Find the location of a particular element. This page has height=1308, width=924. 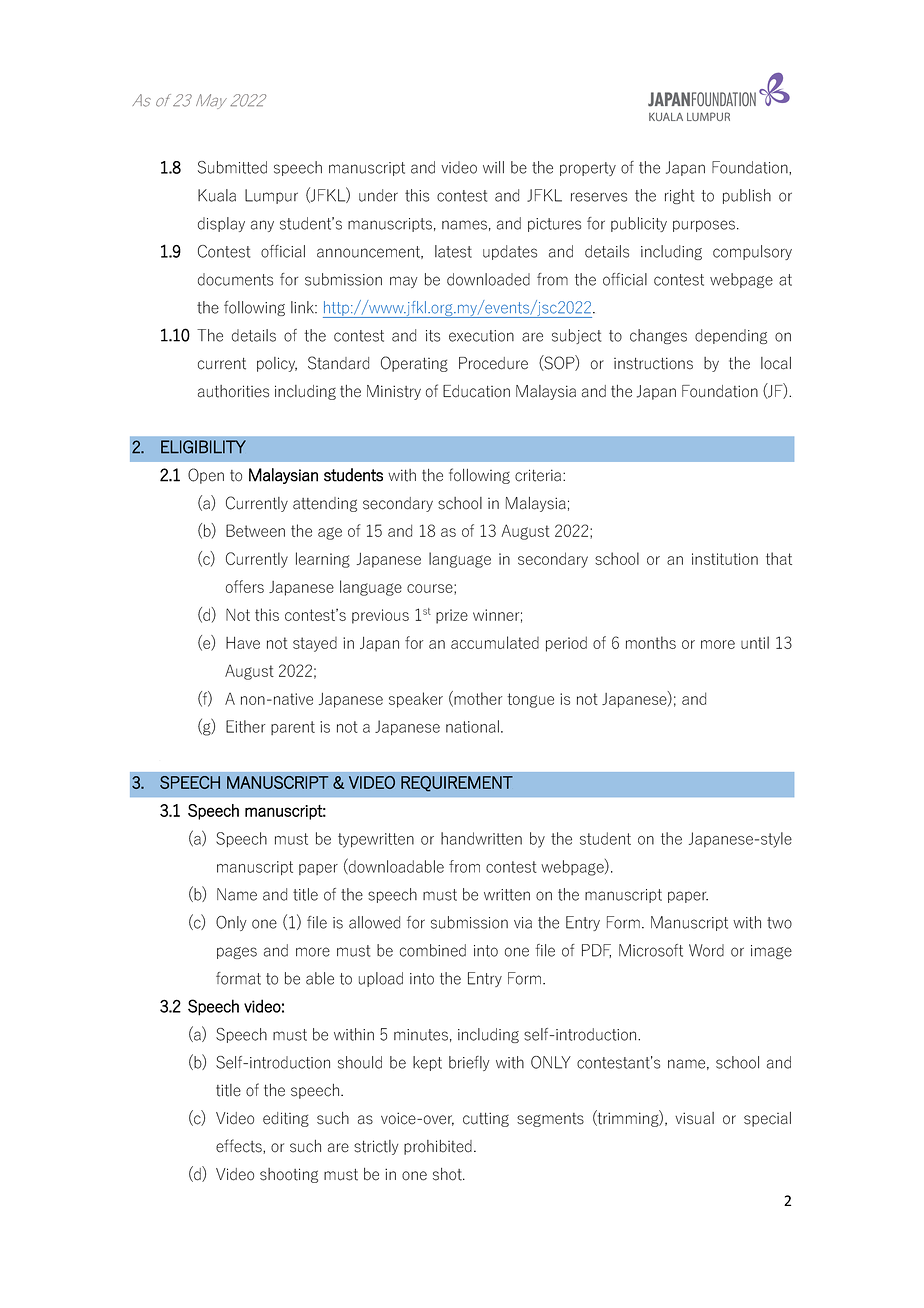

accumulated is located at coordinates (495, 642).
